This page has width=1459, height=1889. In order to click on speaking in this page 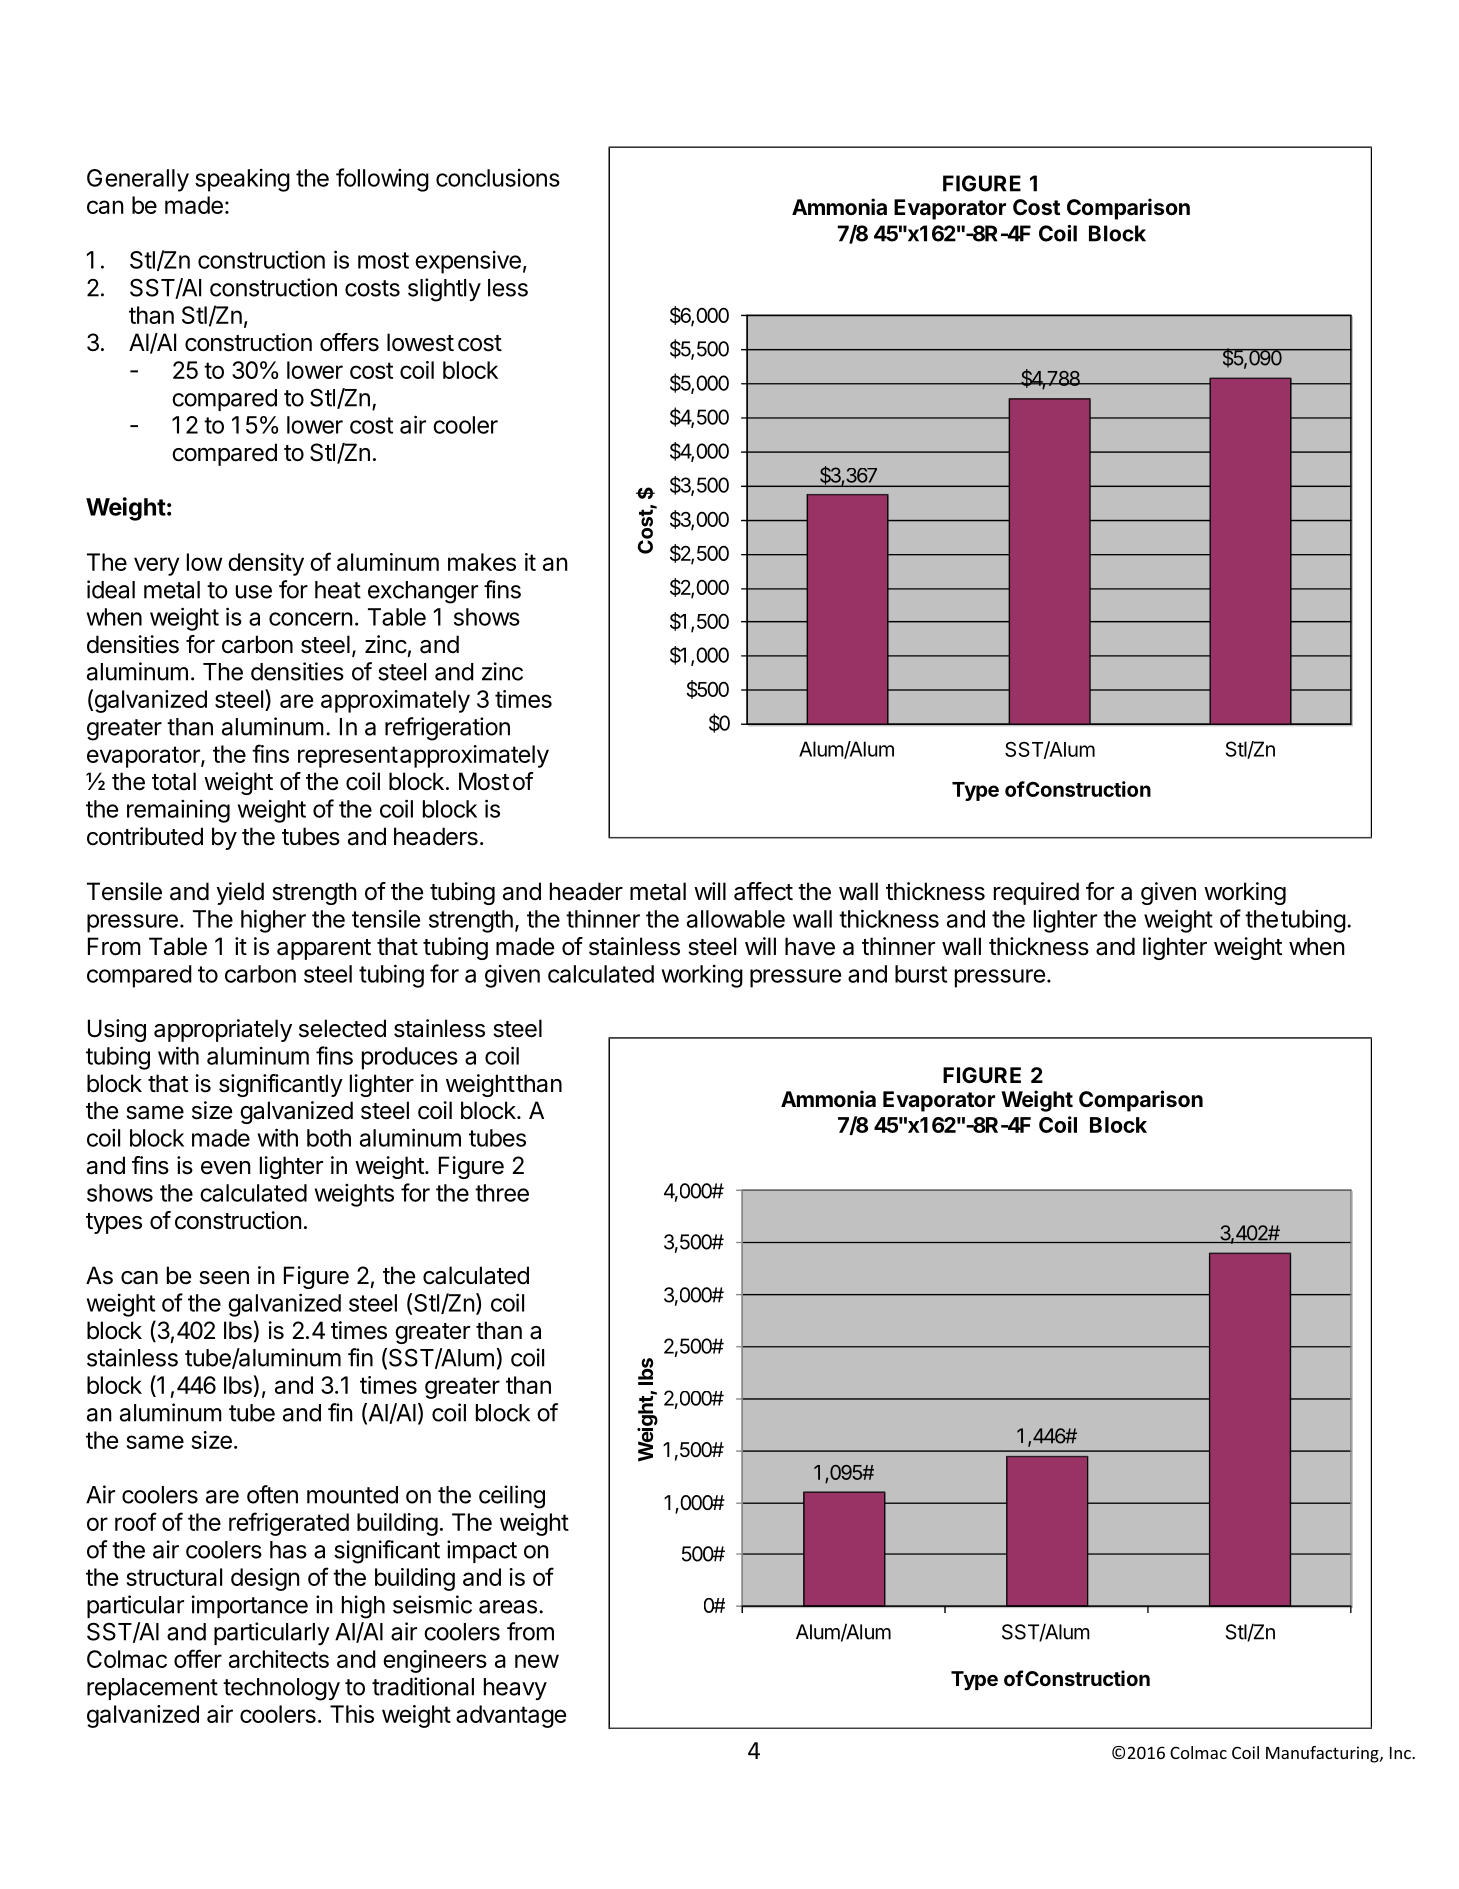, I will do `click(242, 180)`.
